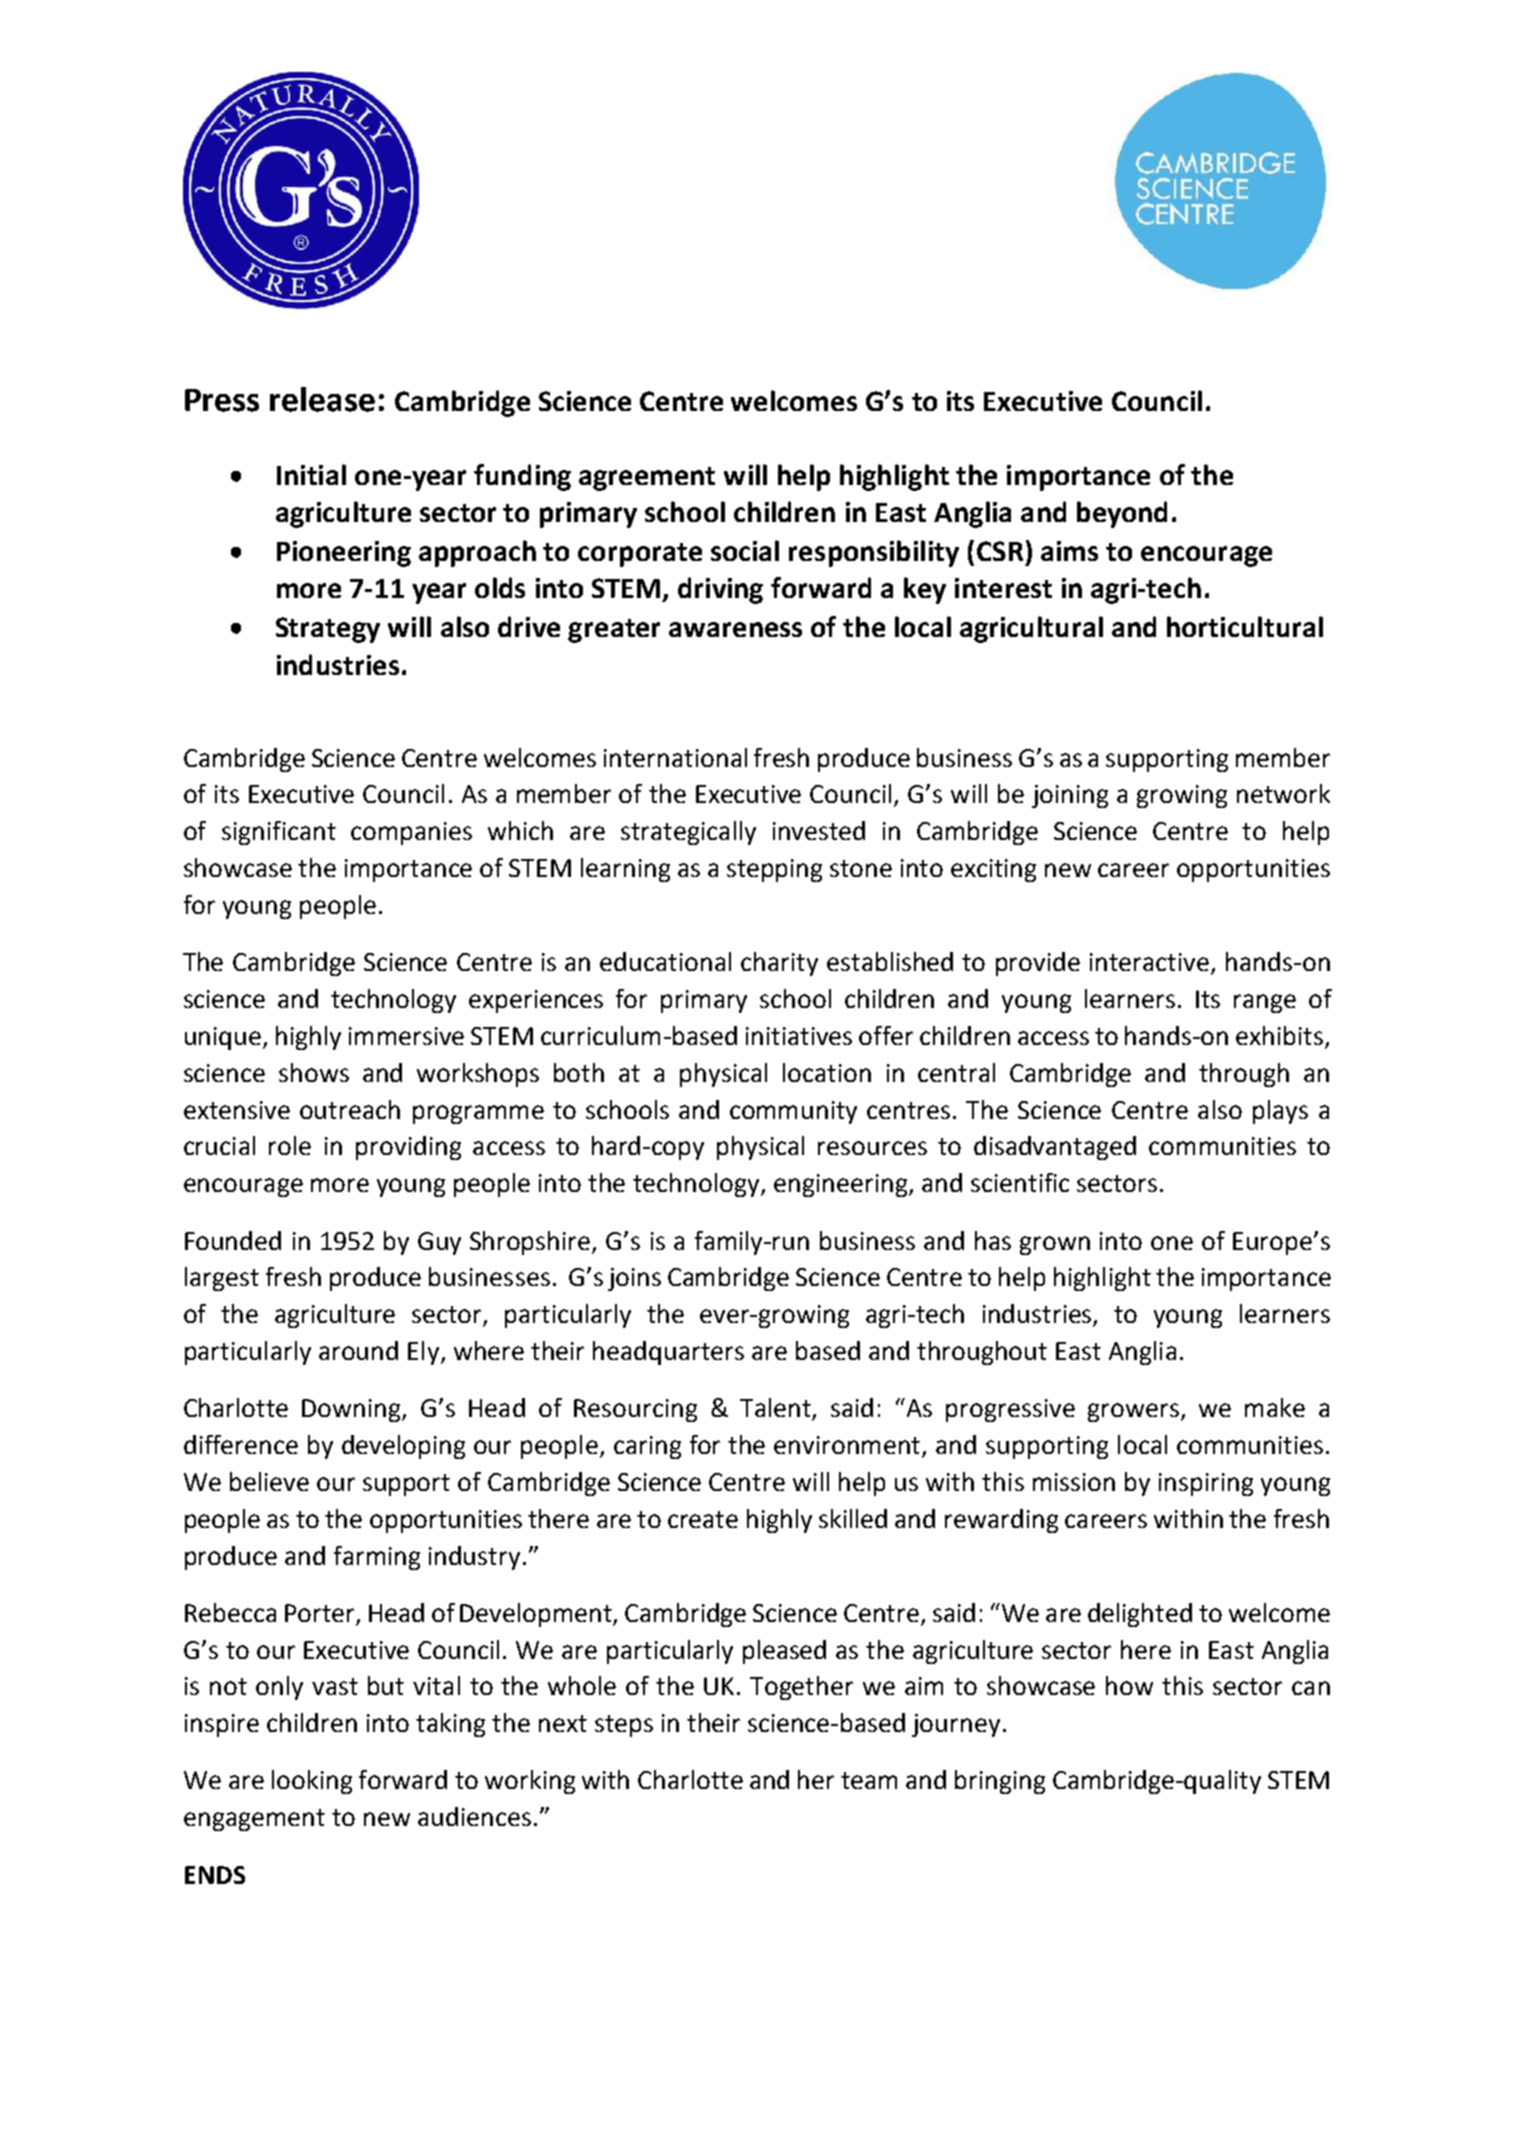 The height and width of the screenshot is (2141, 1514). I want to click on farming, so click(377, 1558).
